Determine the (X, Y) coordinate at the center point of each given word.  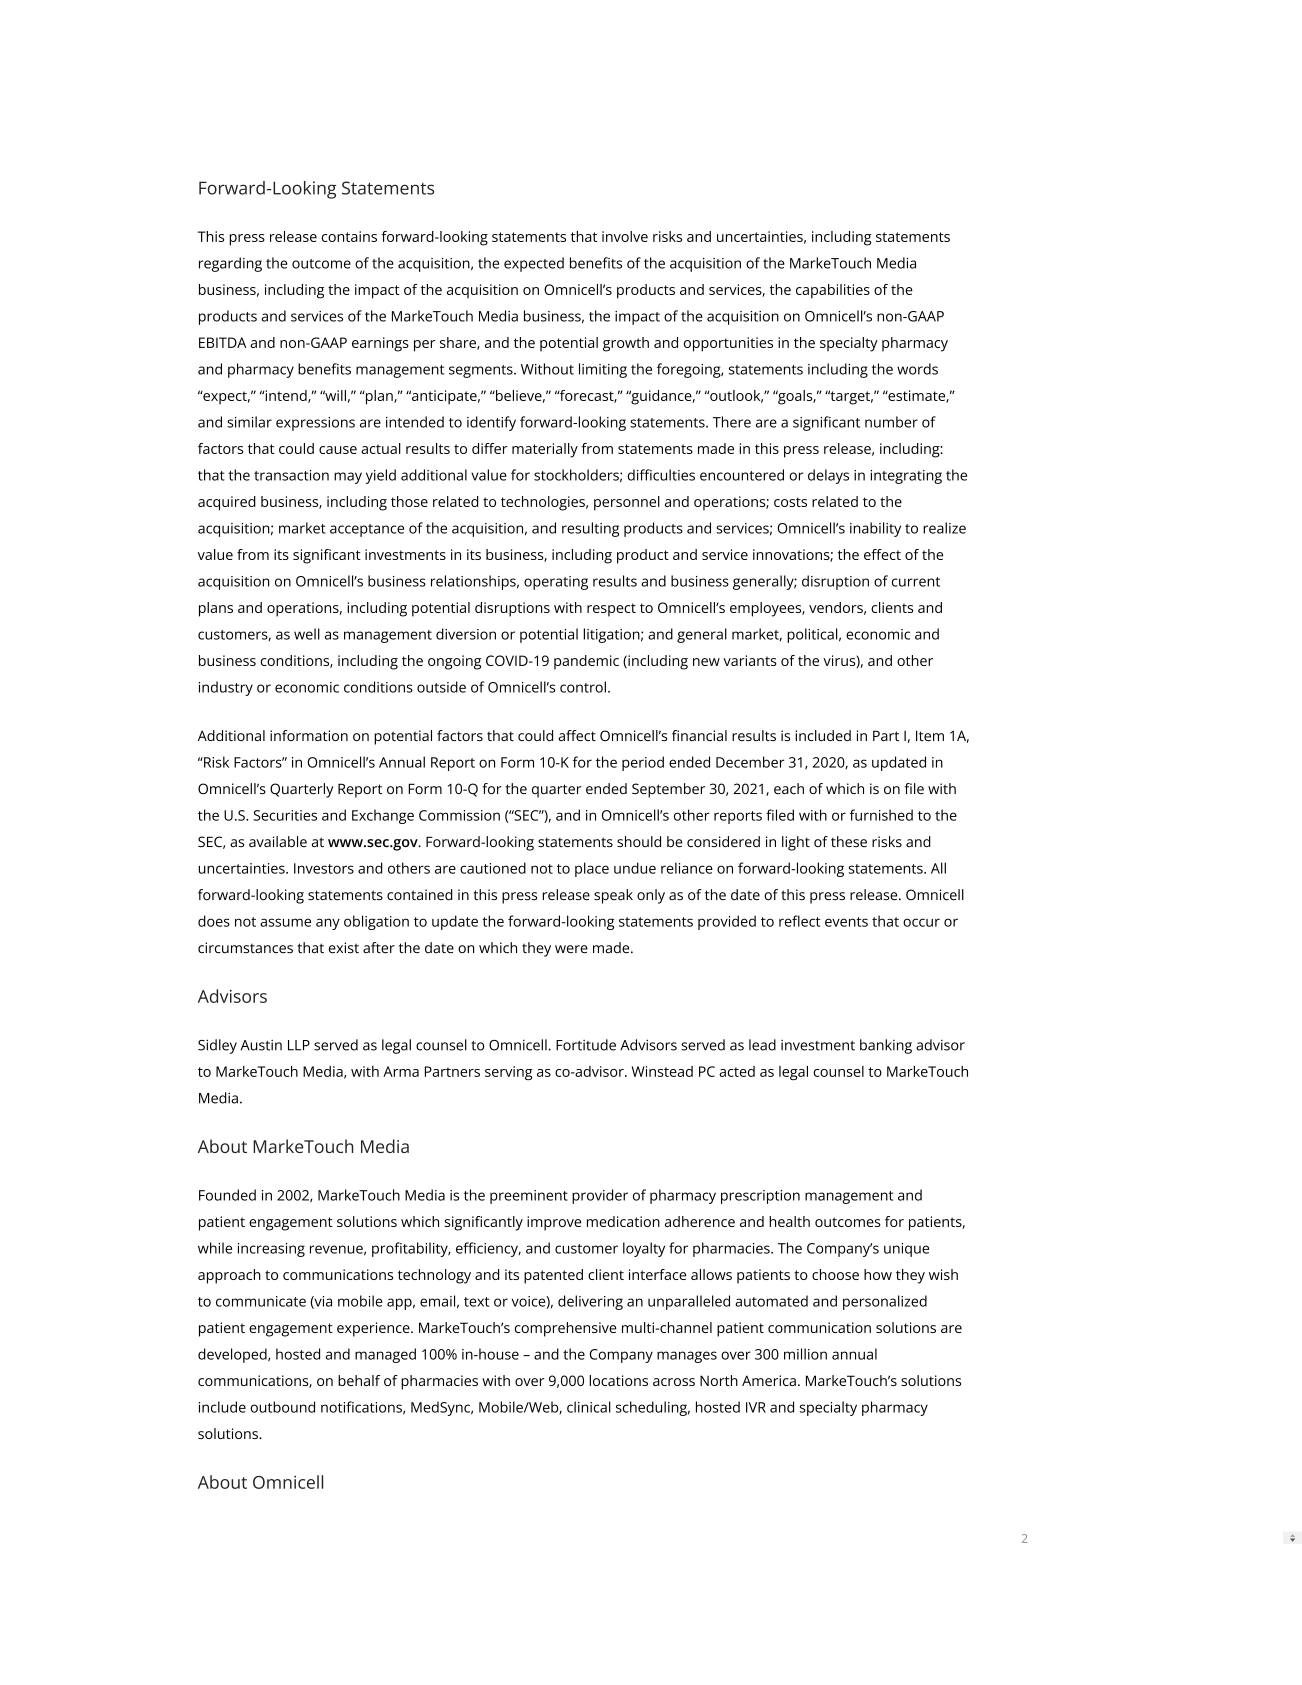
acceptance (367, 530)
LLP (299, 1045)
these (849, 841)
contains (349, 236)
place (592, 869)
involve (625, 236)
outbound (282, 1407)
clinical (589, 1407)
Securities (285, 815)
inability (875, 529)
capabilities (833, 291)
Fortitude (586, 1045)
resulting (590, 529)
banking (886, 1046)
